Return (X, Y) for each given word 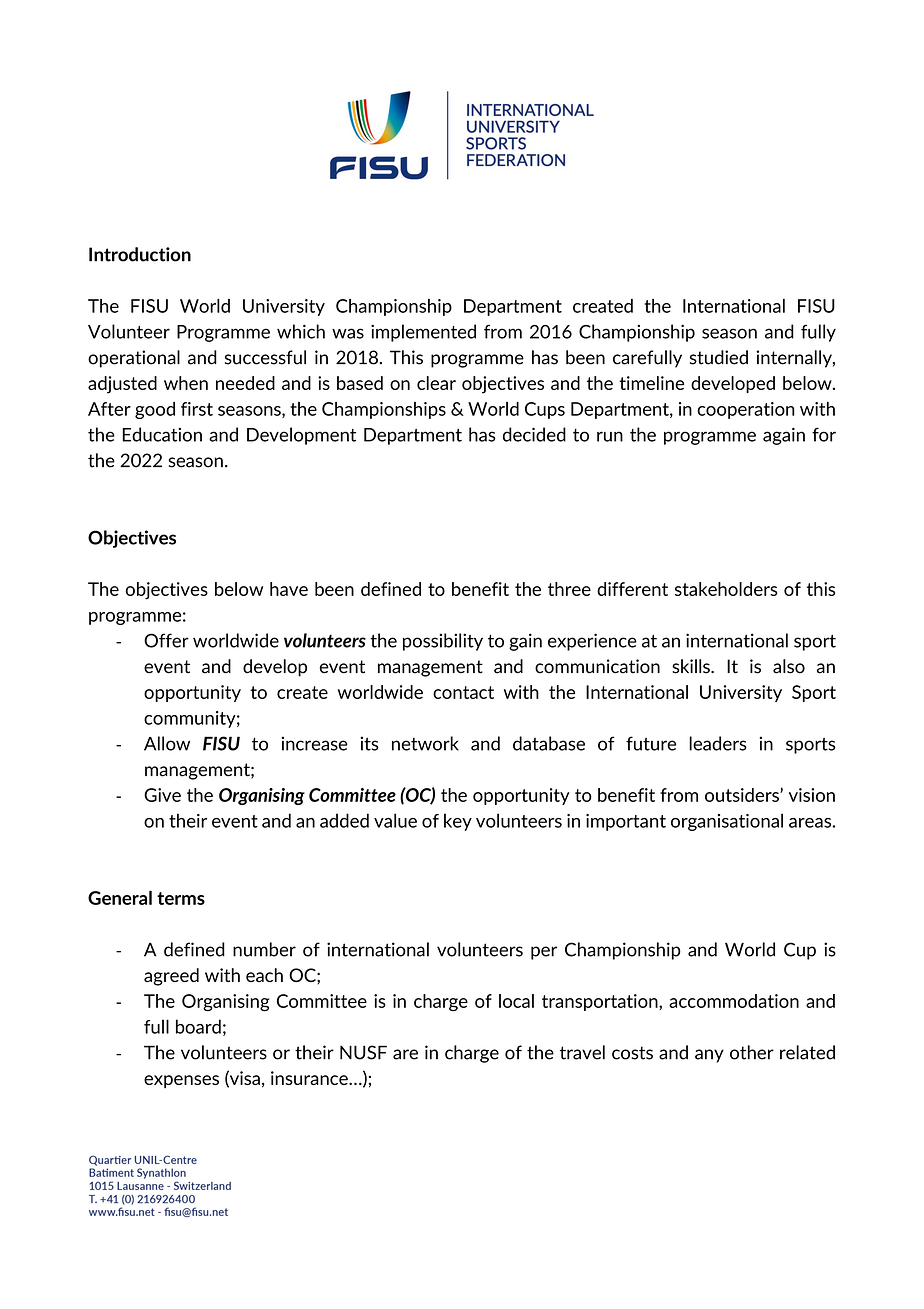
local (516, 1001)
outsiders (743, 795)
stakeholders (726, 589)
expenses (181, 1081)
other (752, 1052)
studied (719, 357)
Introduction (140, 254)
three (569, 589)
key (458, 822)
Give (162, 795)
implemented (423, 333)
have (289, 589)
